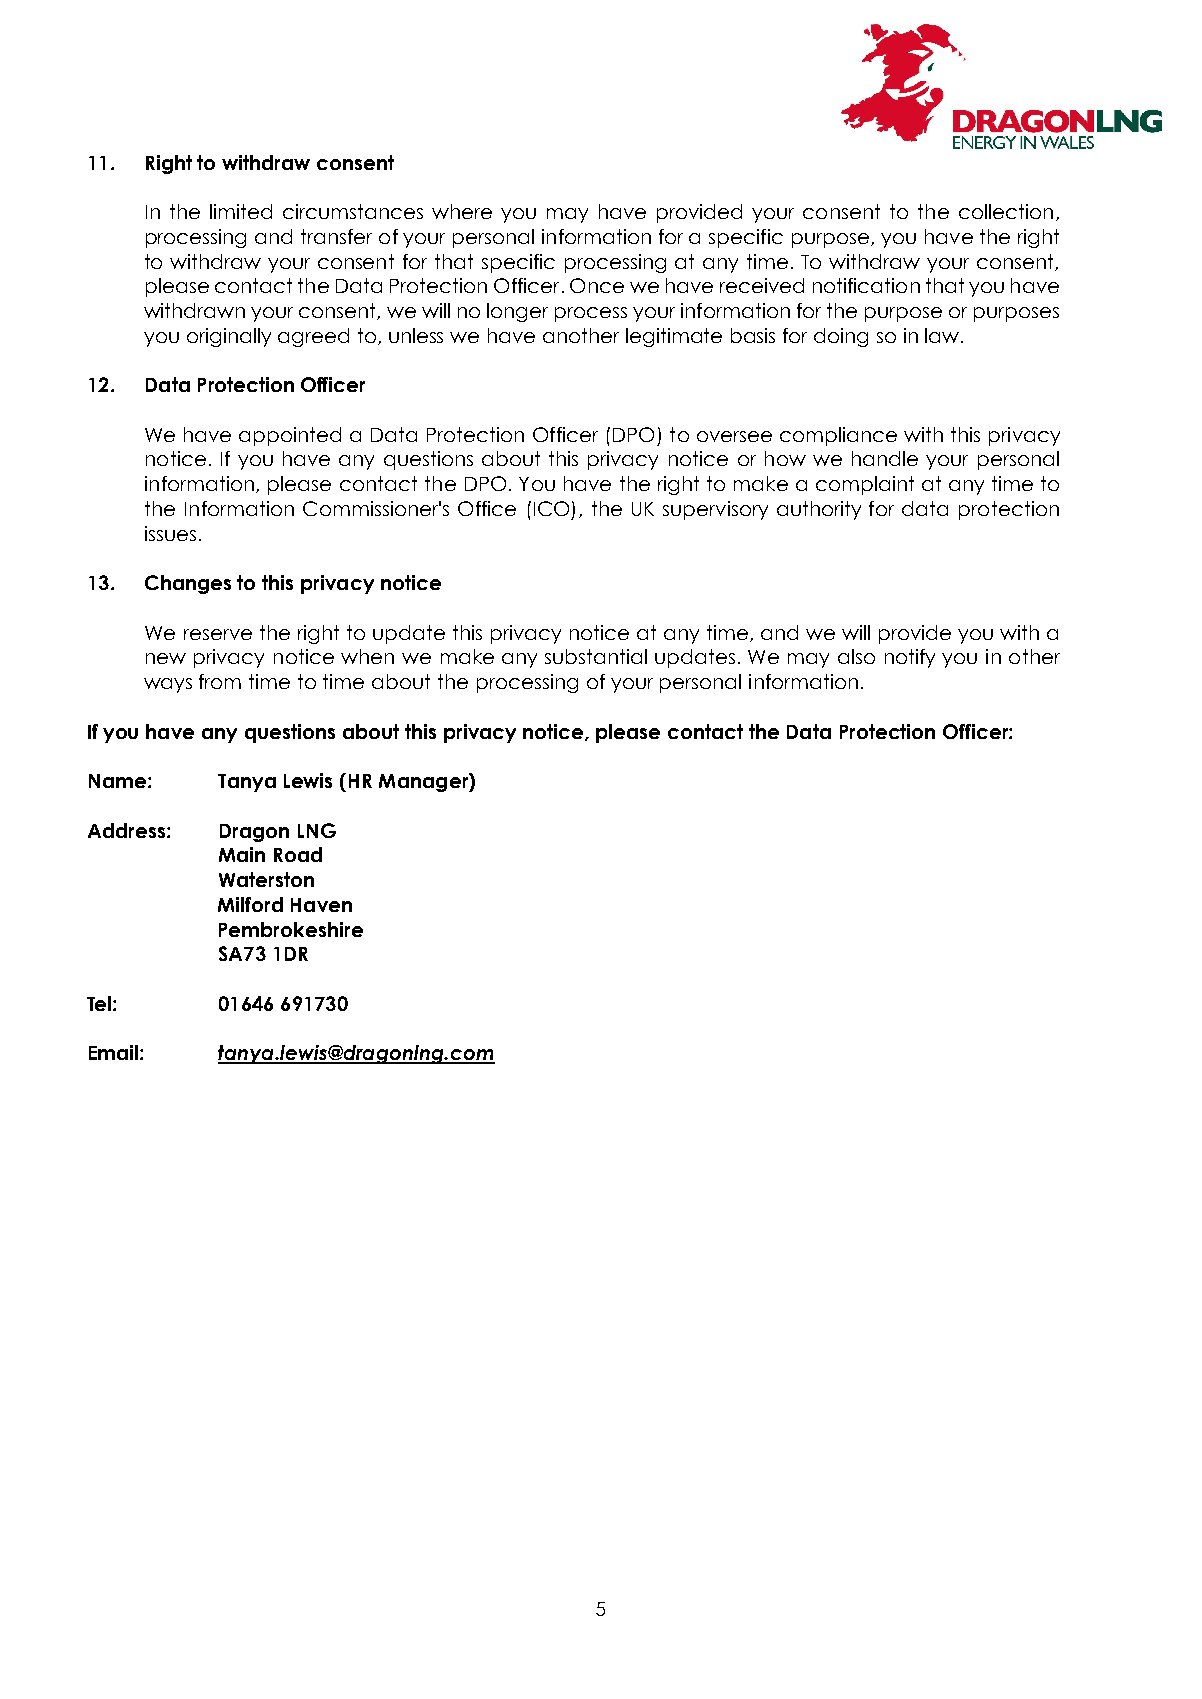 The width and height of the image is (1202, 1699). What do you see at coordinates (866, 285) in the image?
I see `notification` at bounding box center [866, 285].
